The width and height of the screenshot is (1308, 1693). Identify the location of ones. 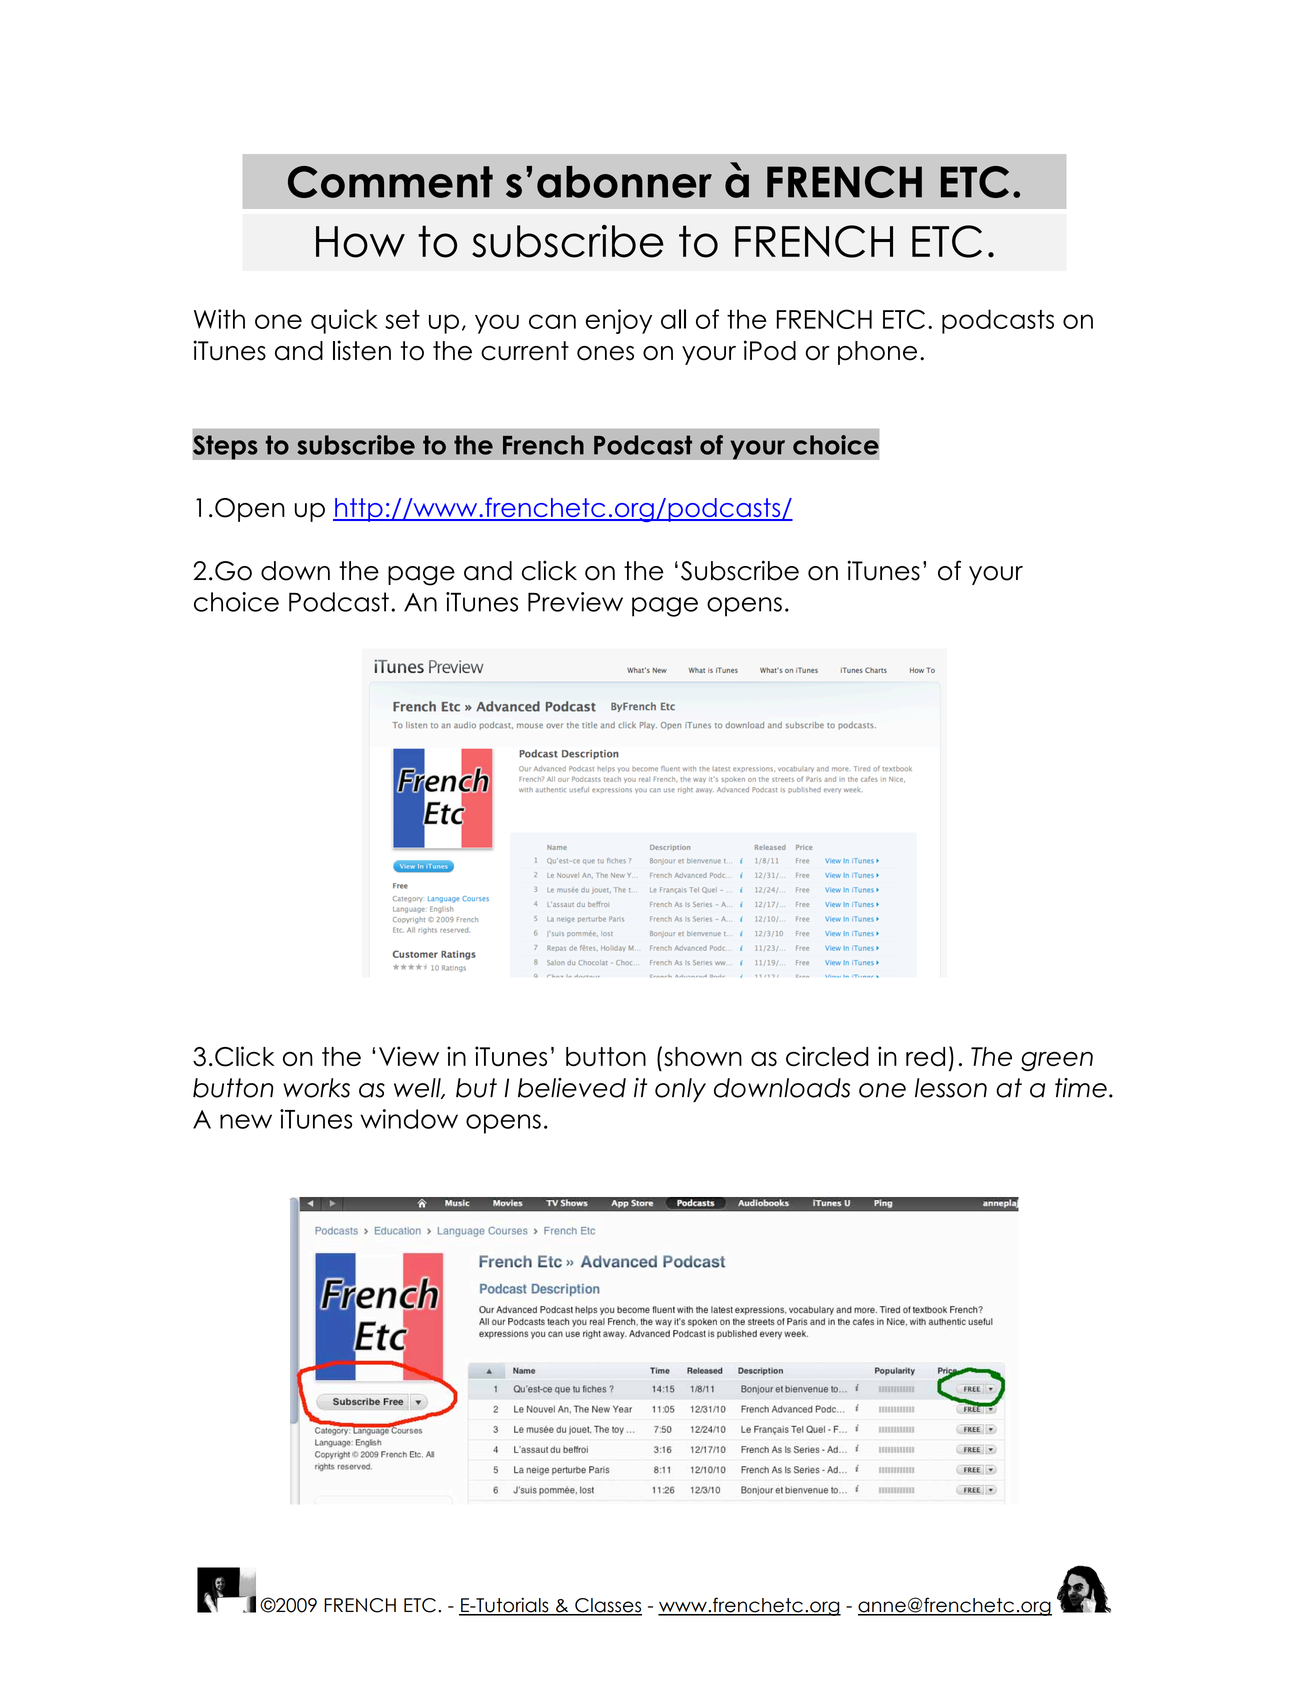
(605, 353).
